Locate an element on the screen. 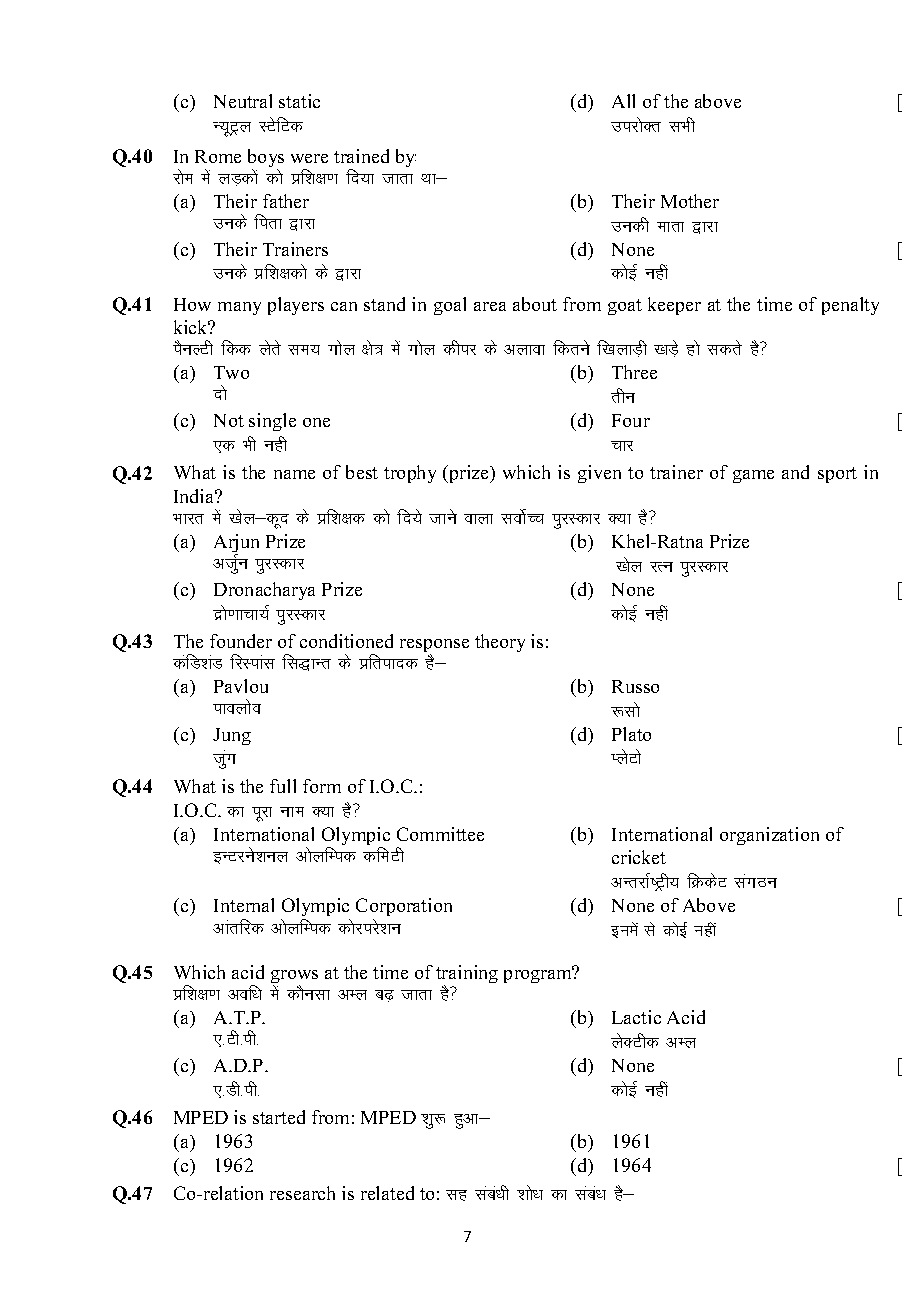 The height and width of the screenshot is (1307, 924). organization is located at coordinates (769, 836).
